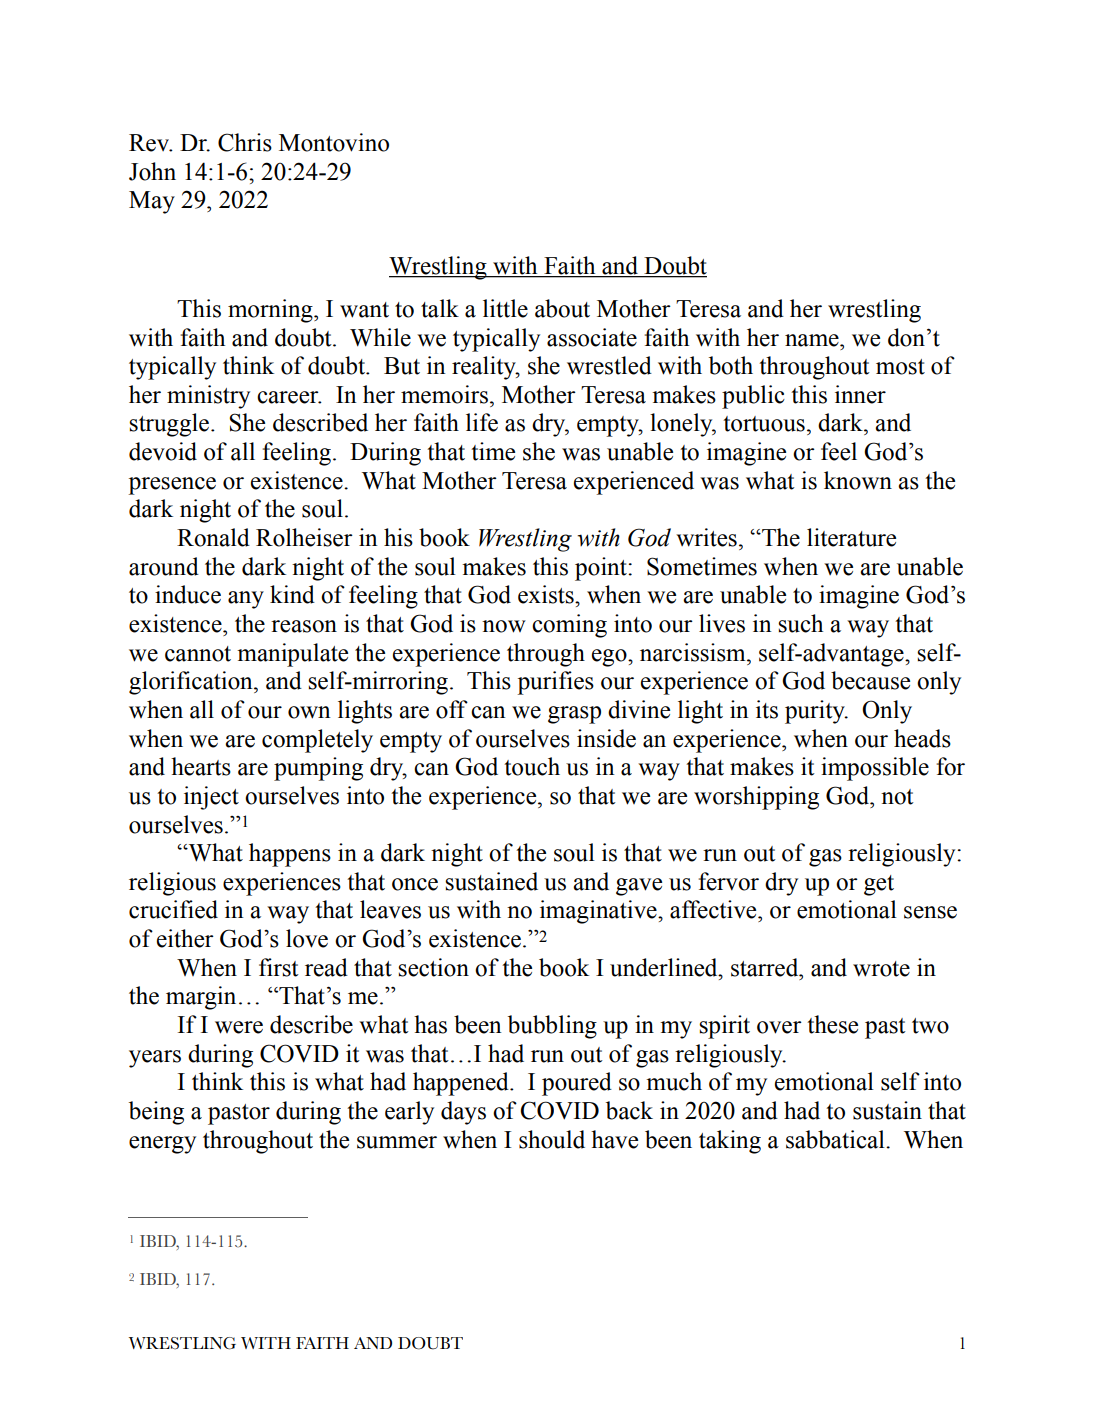  I want to click on about, so click(562, 308).
